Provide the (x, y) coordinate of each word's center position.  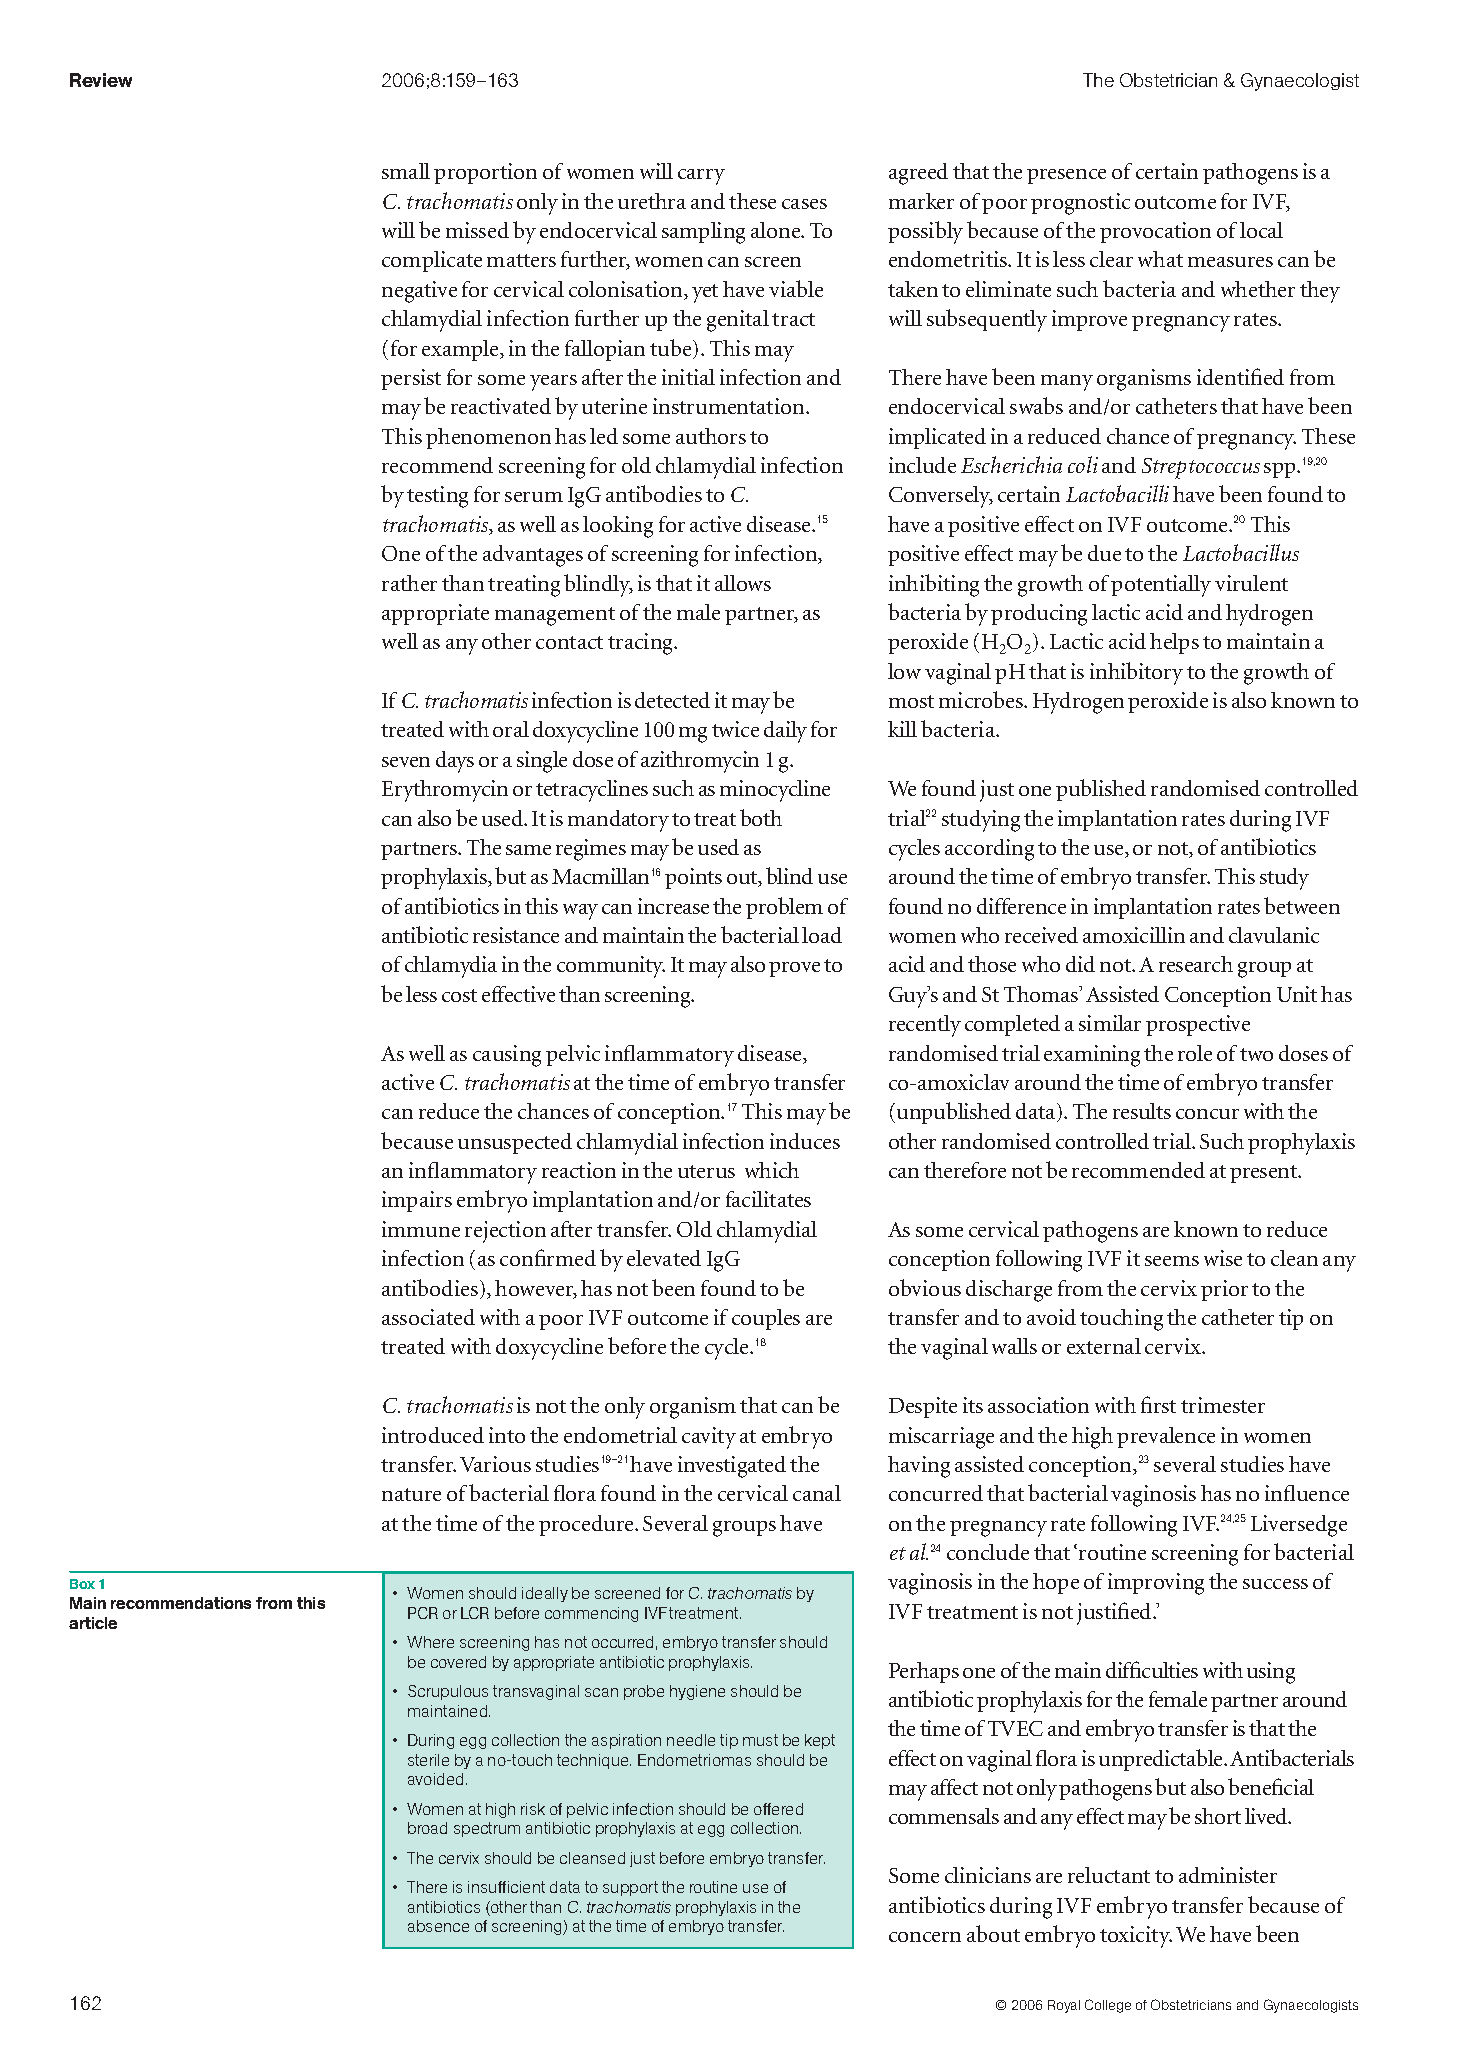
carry (701, 177)
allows (743, 583)
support (630, 1888)
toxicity (1136, 1937)
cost (459, 995)
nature (411, 1494)
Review (101, 80)
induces (805, 1141)
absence (438, 1926)
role (1195, 1053)
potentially (1161, 586)
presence (1066, 176)
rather (409, 583)
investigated (732, 1467)
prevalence (1166, 1437)
